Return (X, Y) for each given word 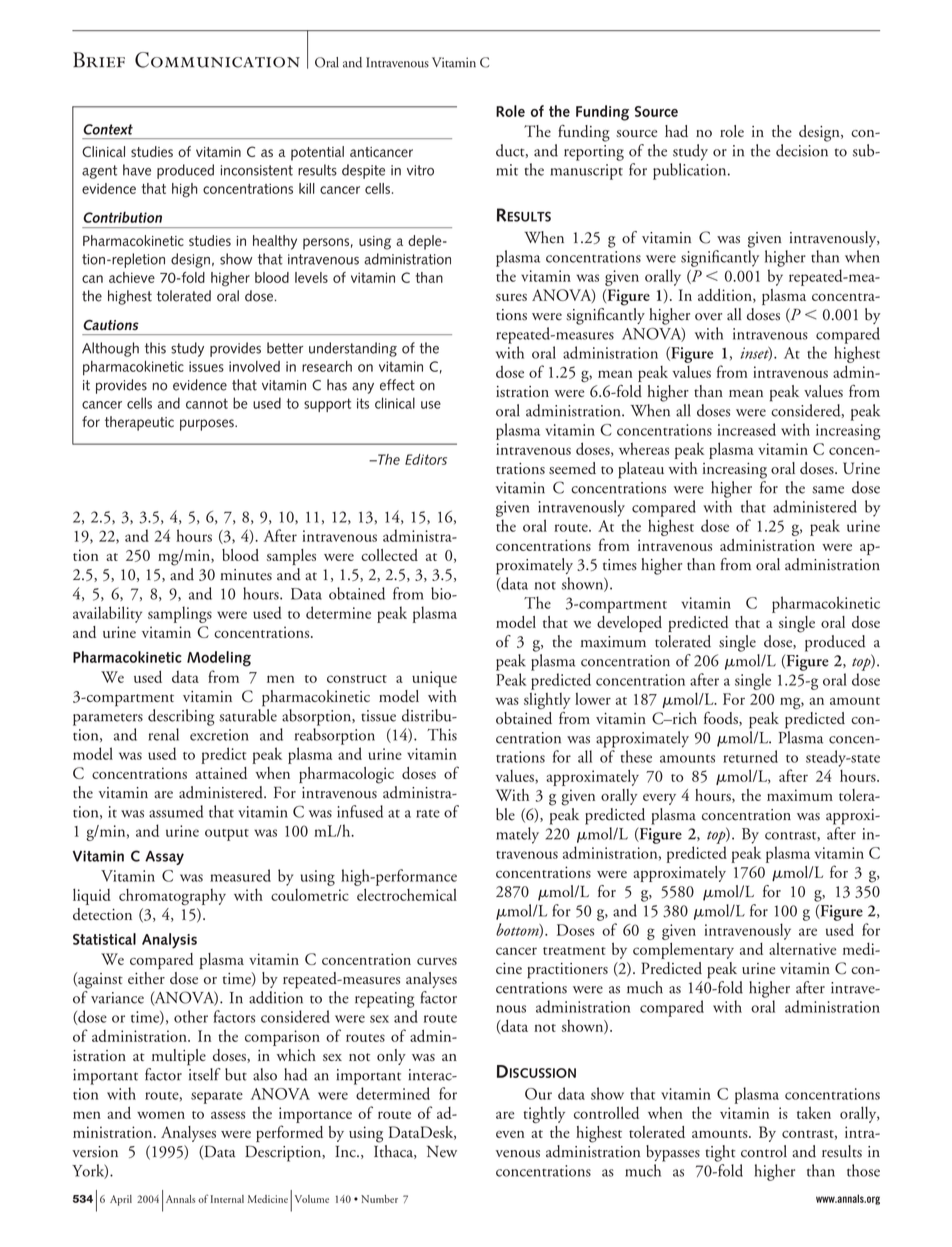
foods (722, 719)
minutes (246, 575)
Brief (99, 60)
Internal (227, 1199)
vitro (420, 170)
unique (434, 679)
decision (802, 150)
